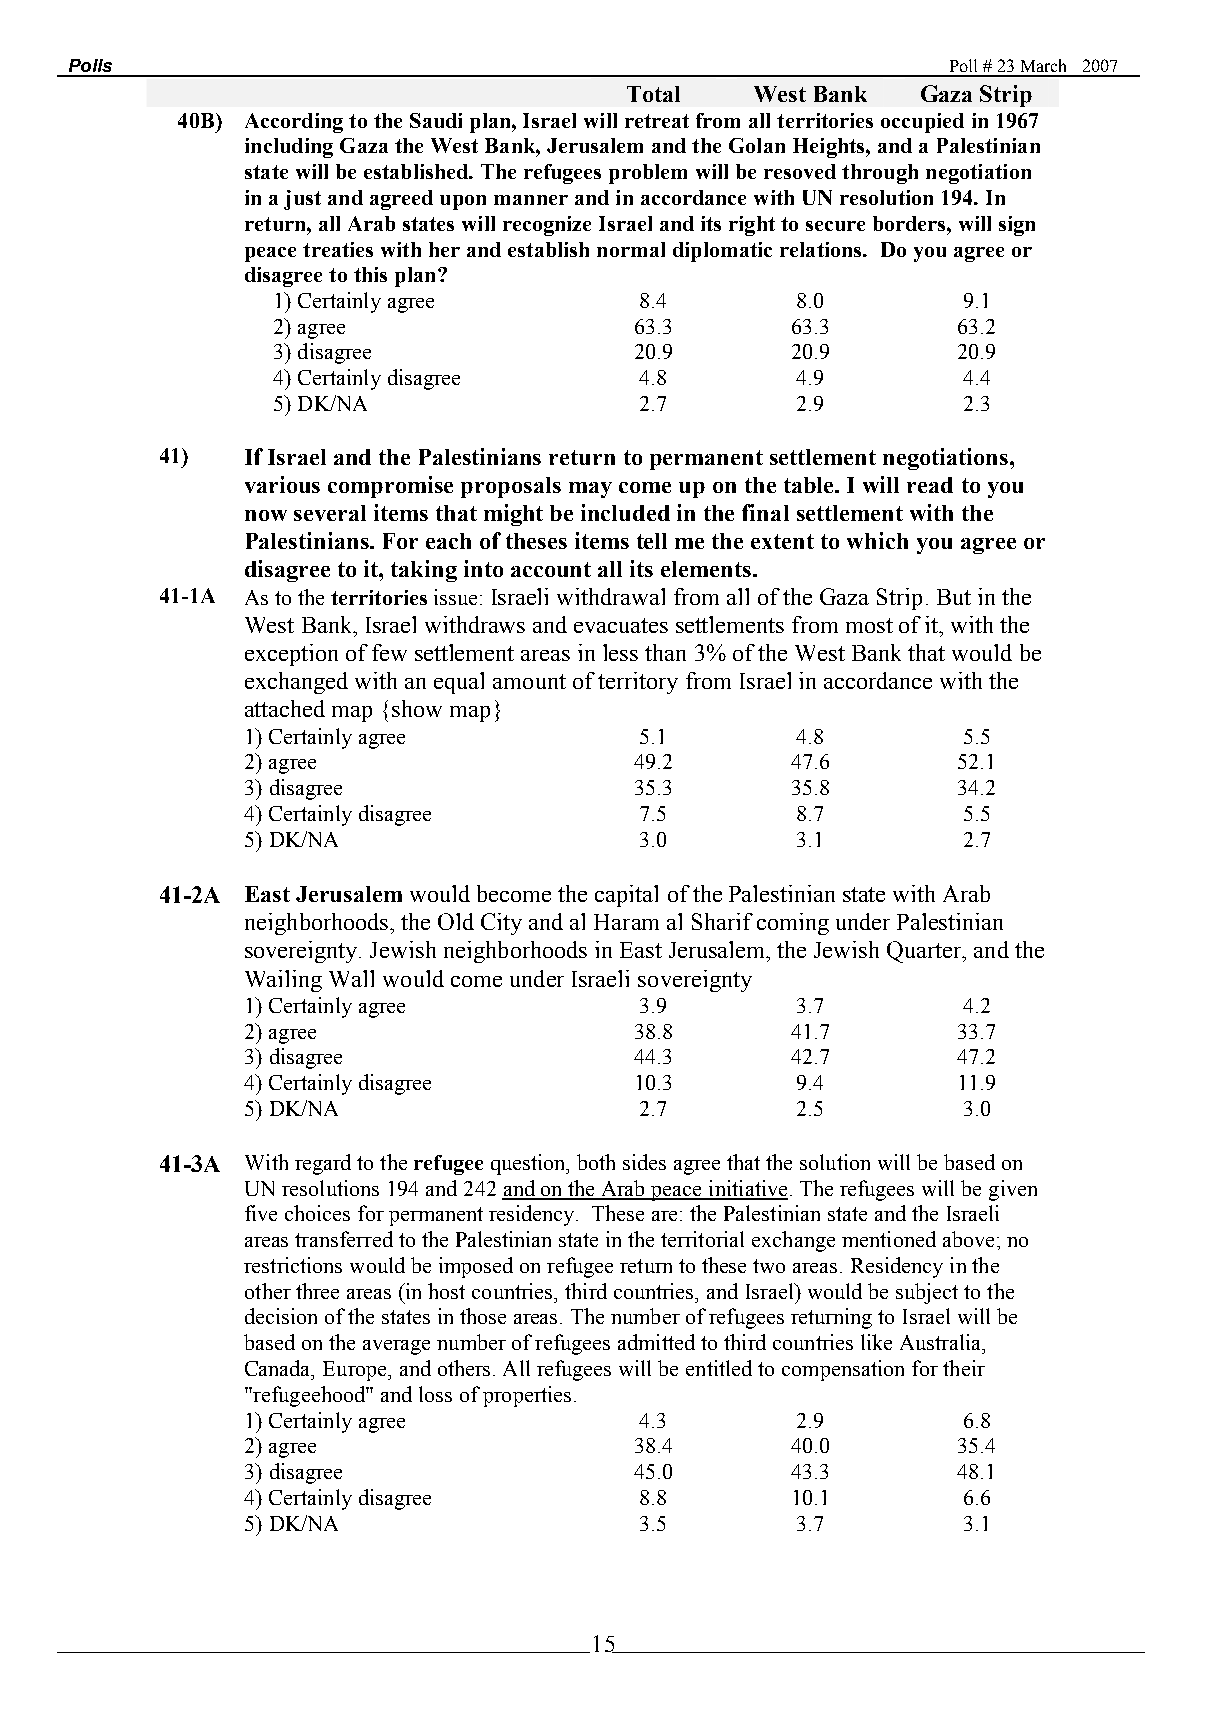 The width and height of the document is (1212, 1715). I want to click on According, so click(294, 123).
